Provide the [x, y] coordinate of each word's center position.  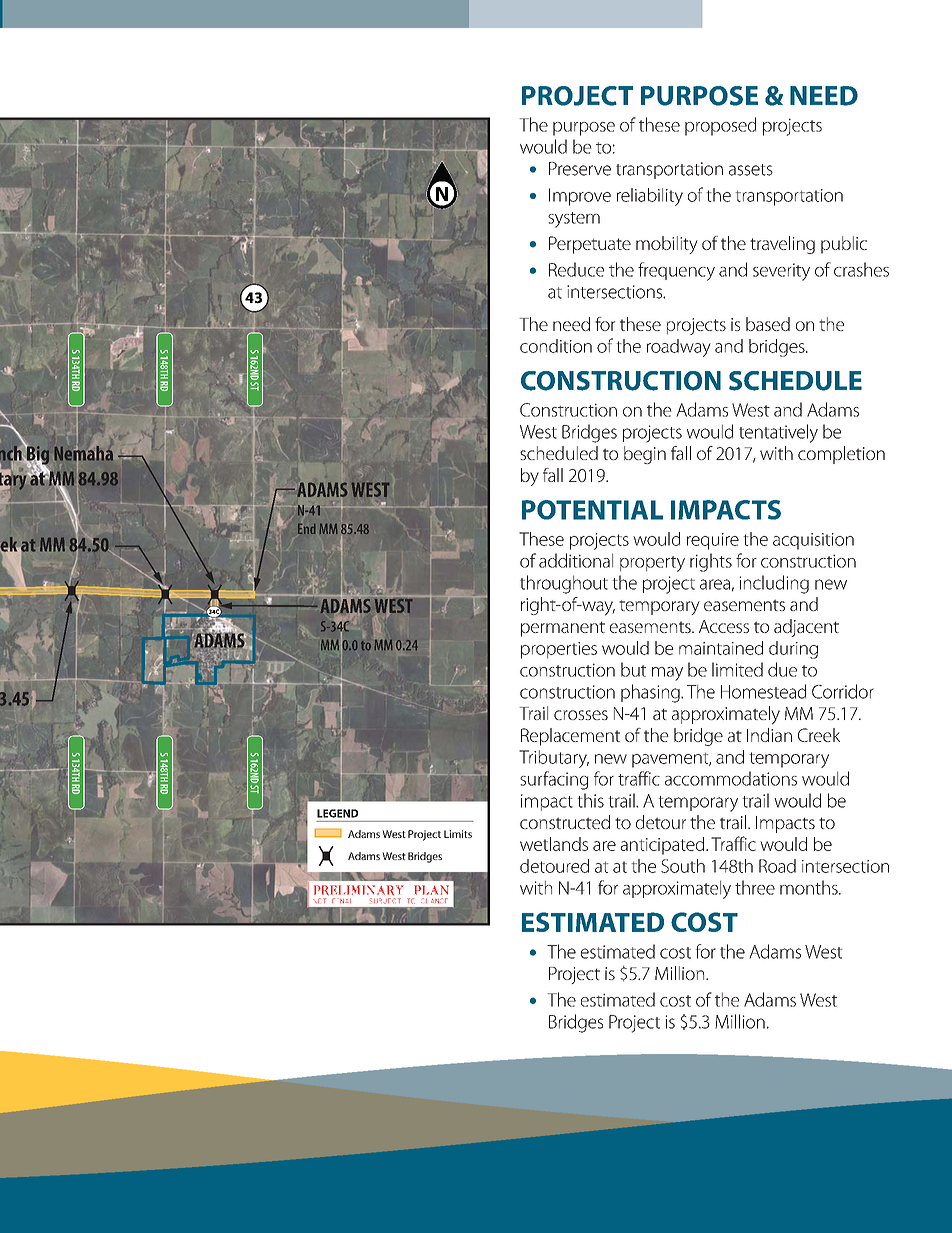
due [782, 669]
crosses [581, 715]
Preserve [580, 169]
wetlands [554, 844]
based [768, 324]
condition [556, 346]
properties [559, 650]
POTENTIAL [592, 510]
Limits [458, 834]
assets [751, 170]
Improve [580, 197]
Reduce [576, 269]
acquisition [813, 541]
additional [576, 560]
